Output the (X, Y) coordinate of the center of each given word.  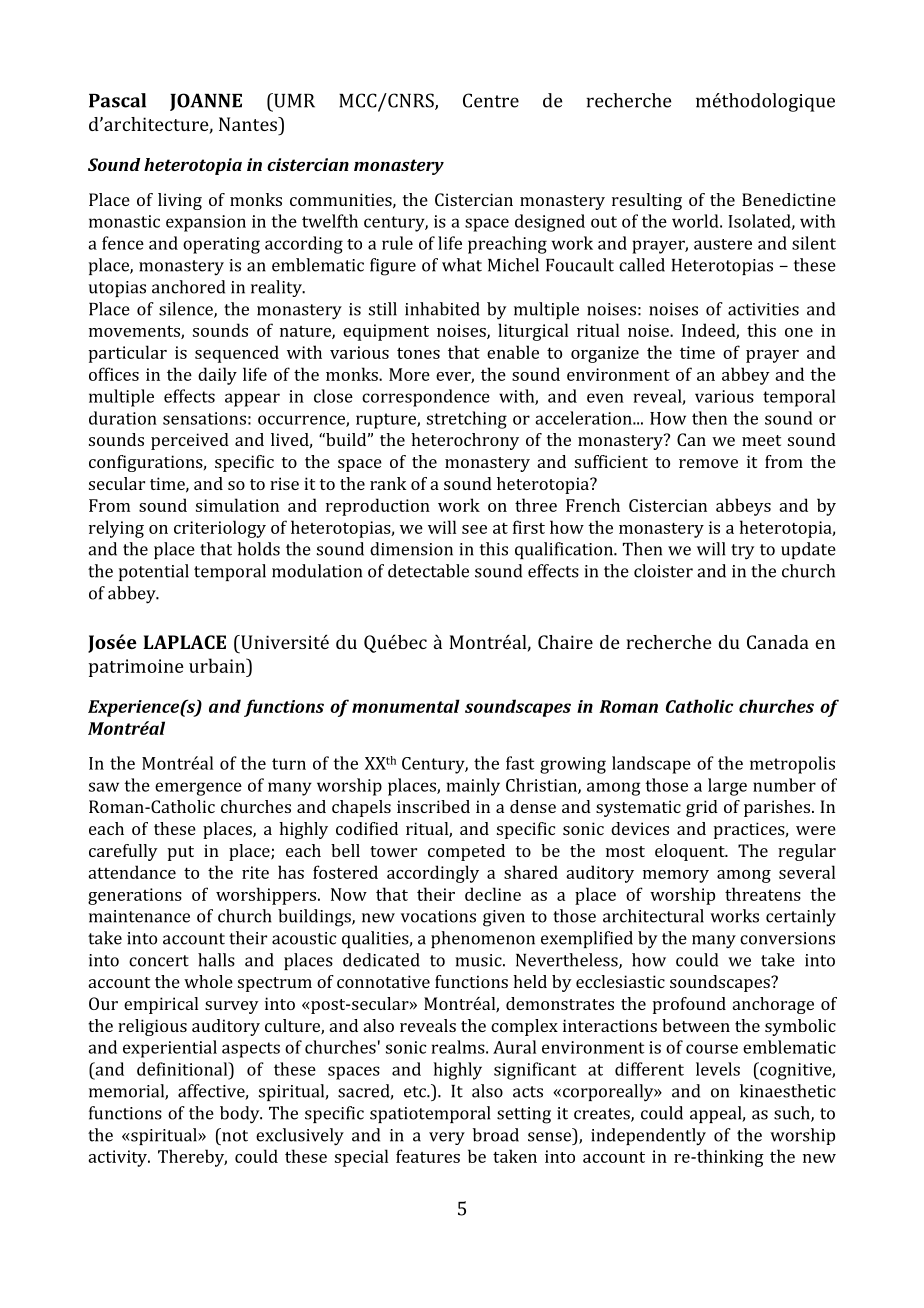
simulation (237, 505)
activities (763, 309)
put (181, 853)
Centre (491, 100)
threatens (763, 894)
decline (493, 894)
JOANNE (206, 102)
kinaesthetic (788, 1091)
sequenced (237, 354)
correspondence (426, 398)
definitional (183, 1069)
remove (708, 463)
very (447, 1138)
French (593, 505)
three (536, 505)
